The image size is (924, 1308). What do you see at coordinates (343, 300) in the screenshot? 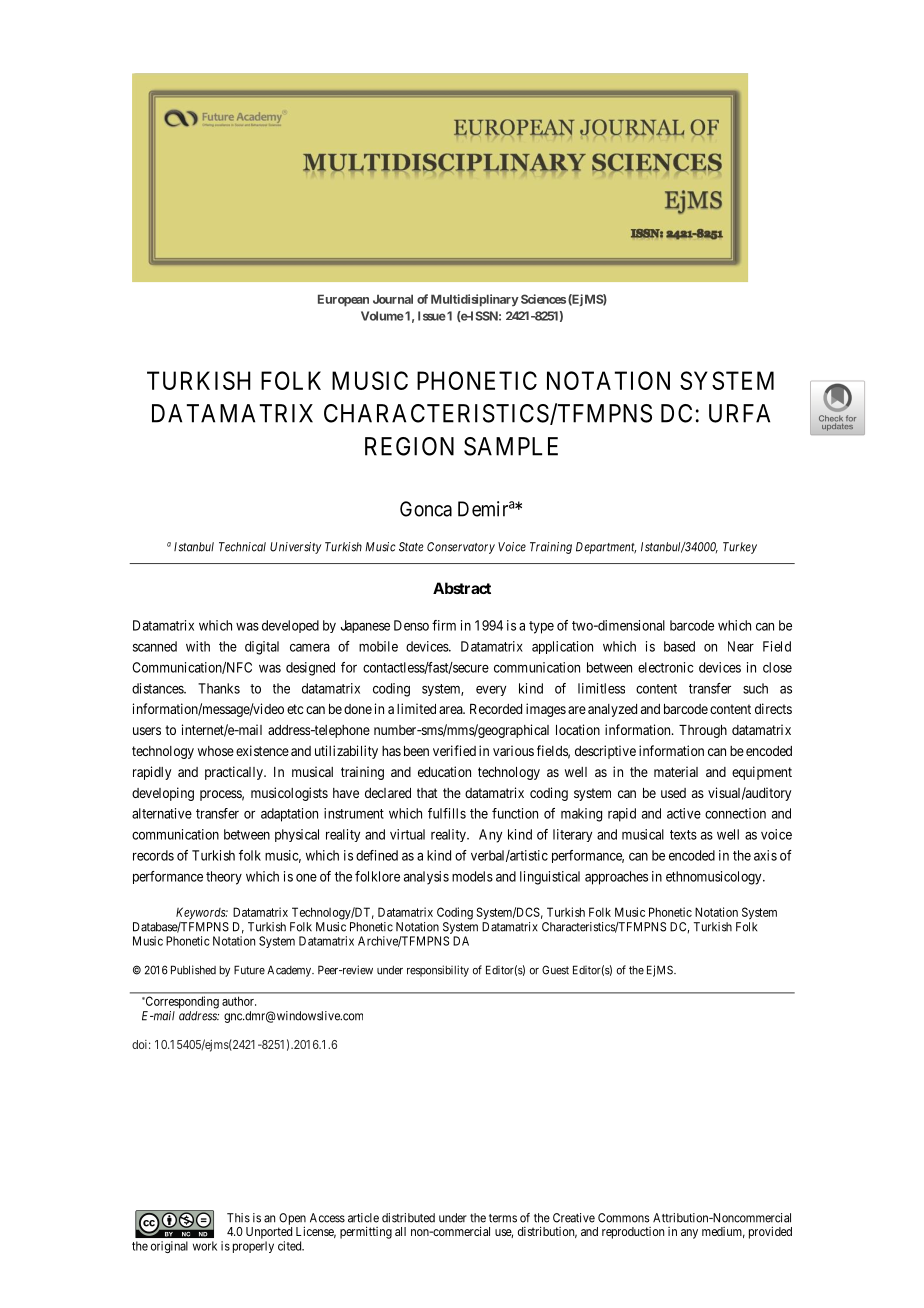
I see `European` at bounding box center [343, 300].
